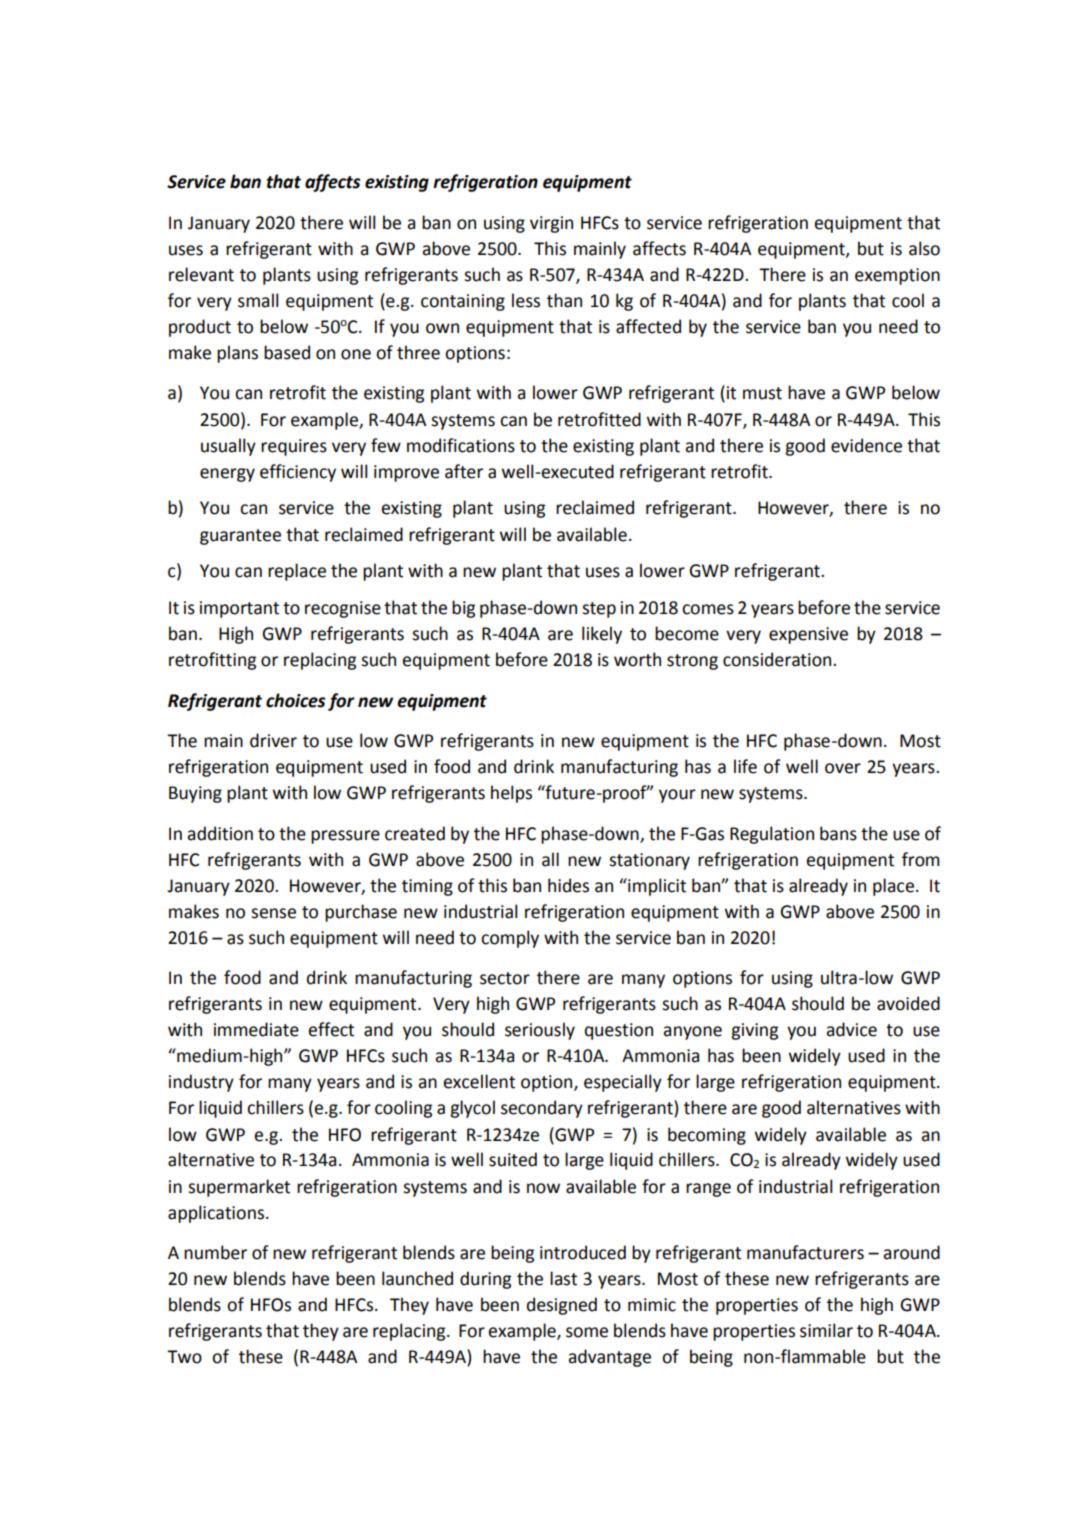  I want to click on exemption, so click(897, 276).
